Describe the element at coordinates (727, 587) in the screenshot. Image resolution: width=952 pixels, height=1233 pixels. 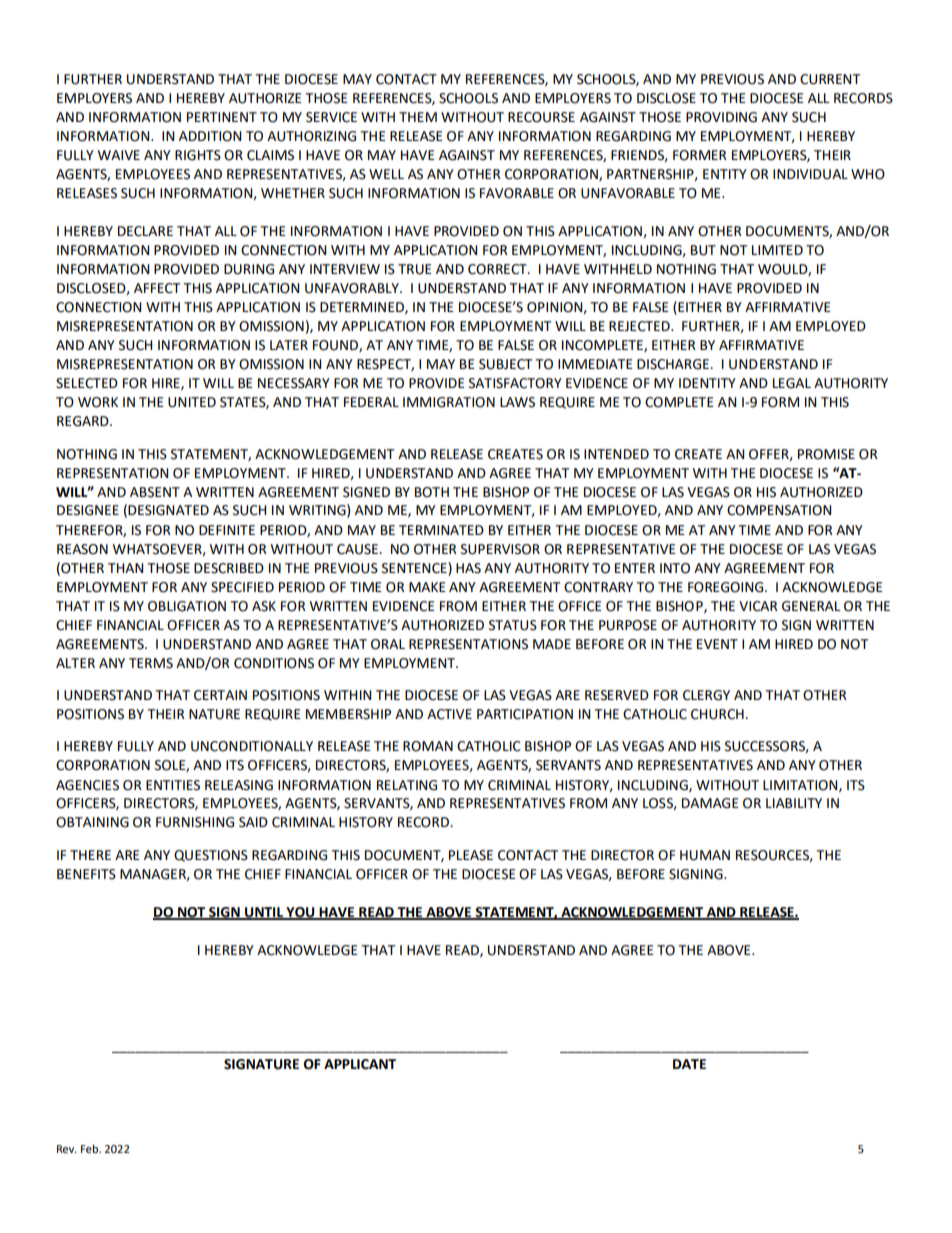
I see `FOREGOING` at that location.
